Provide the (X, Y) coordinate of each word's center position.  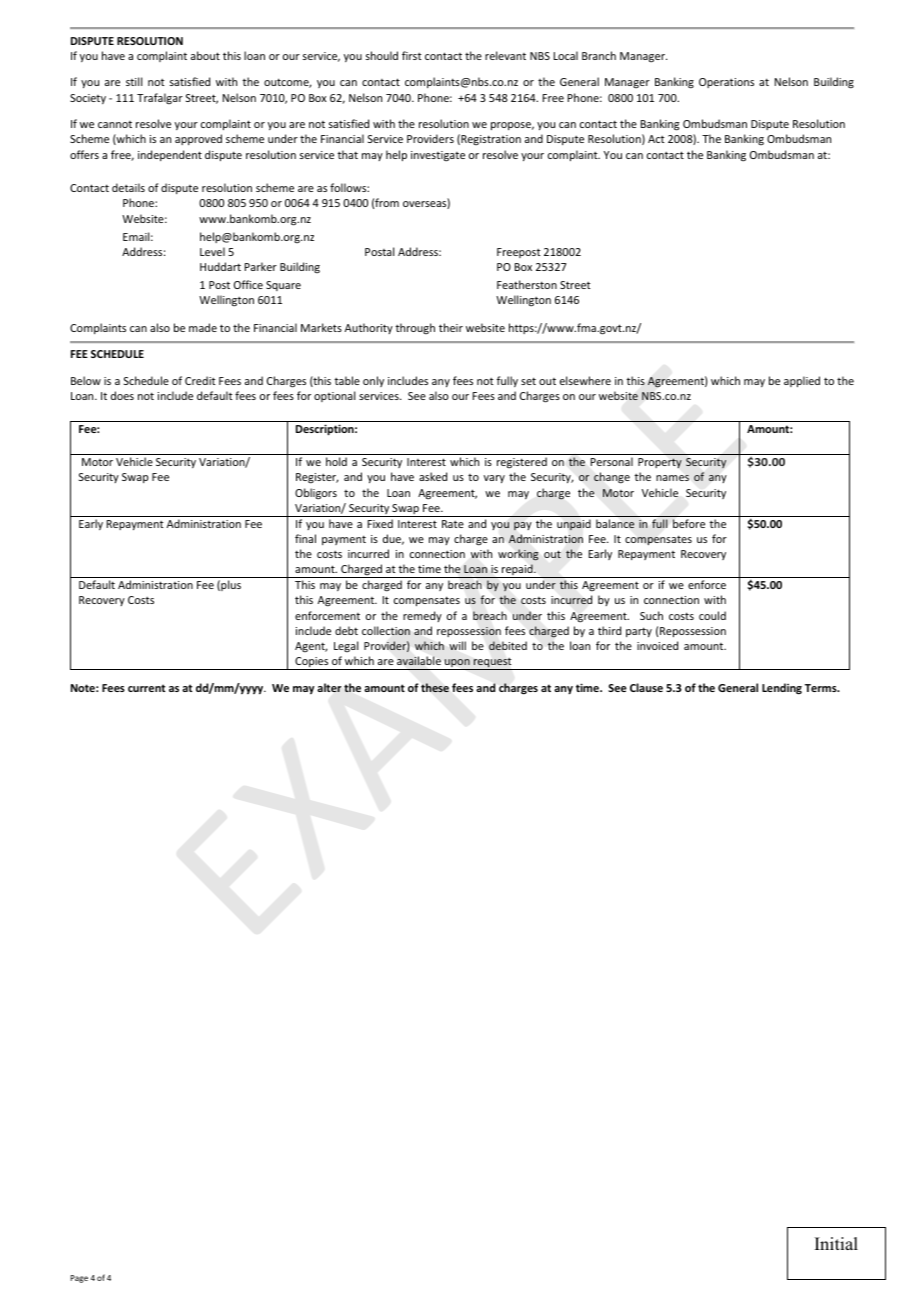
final (305, 538)
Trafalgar (160, 98)
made (203, 327)
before (689, 523)
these (435, 687)
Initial (836, 1243)
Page (79, 1279)
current (146, 688)
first (412, 55)
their (451, 327)
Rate (453, 524)
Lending (782, 689)
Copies (312, 663)
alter (329, 687)
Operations (726, 83)
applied (802, 381)
